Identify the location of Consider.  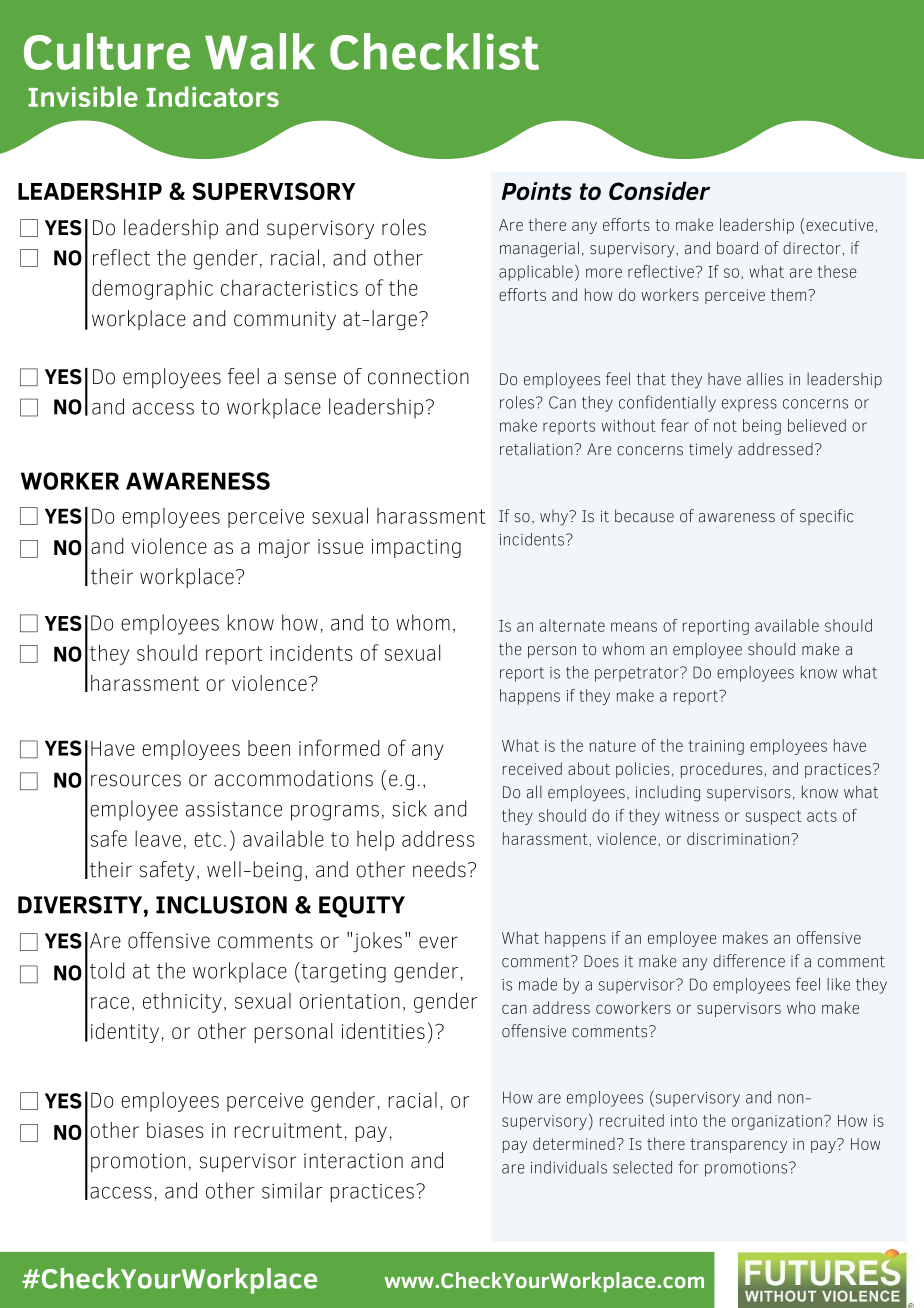
(660, 190).
